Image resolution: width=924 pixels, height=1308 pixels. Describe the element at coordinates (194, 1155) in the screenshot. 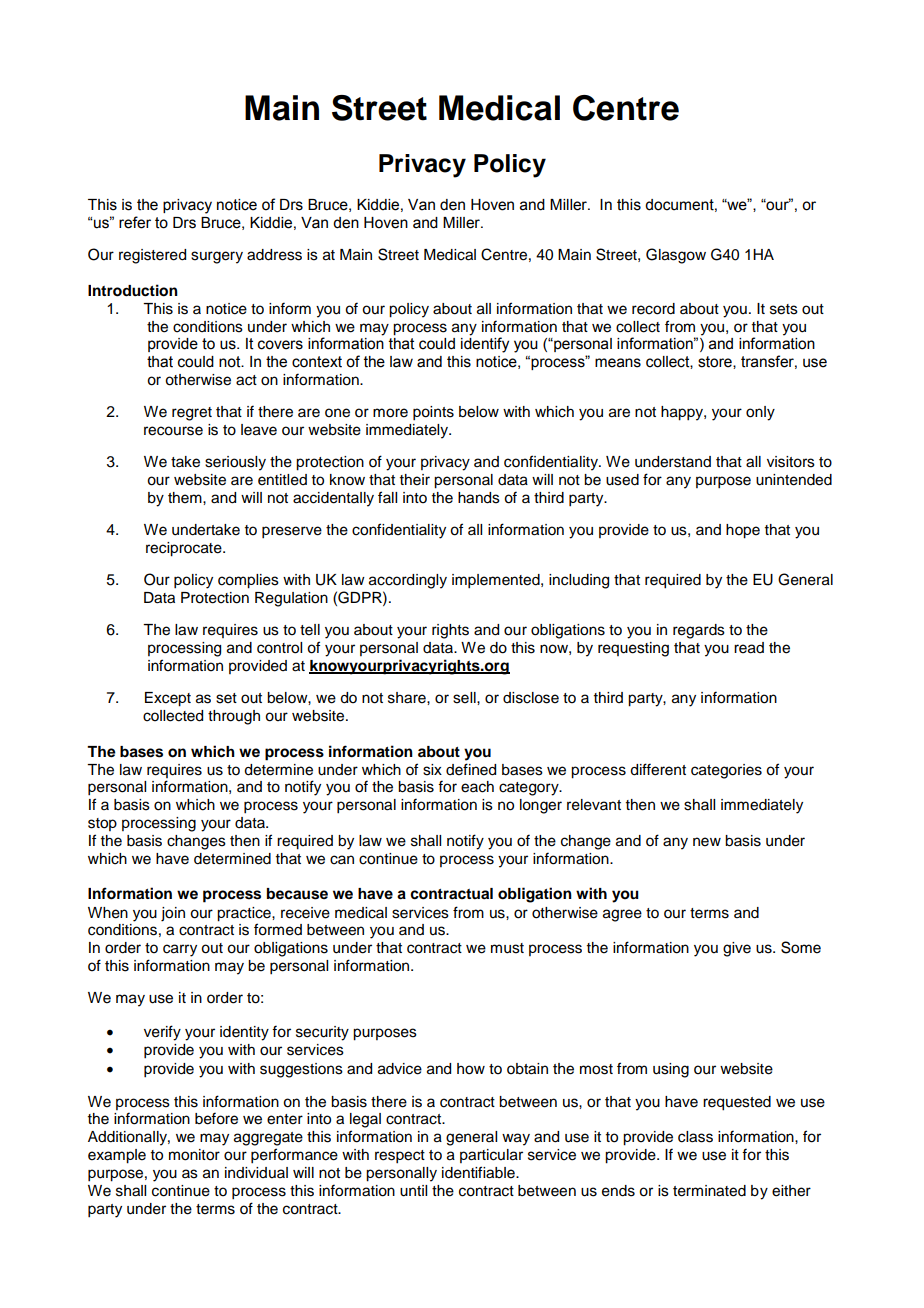

I see `monitor` at that location.
